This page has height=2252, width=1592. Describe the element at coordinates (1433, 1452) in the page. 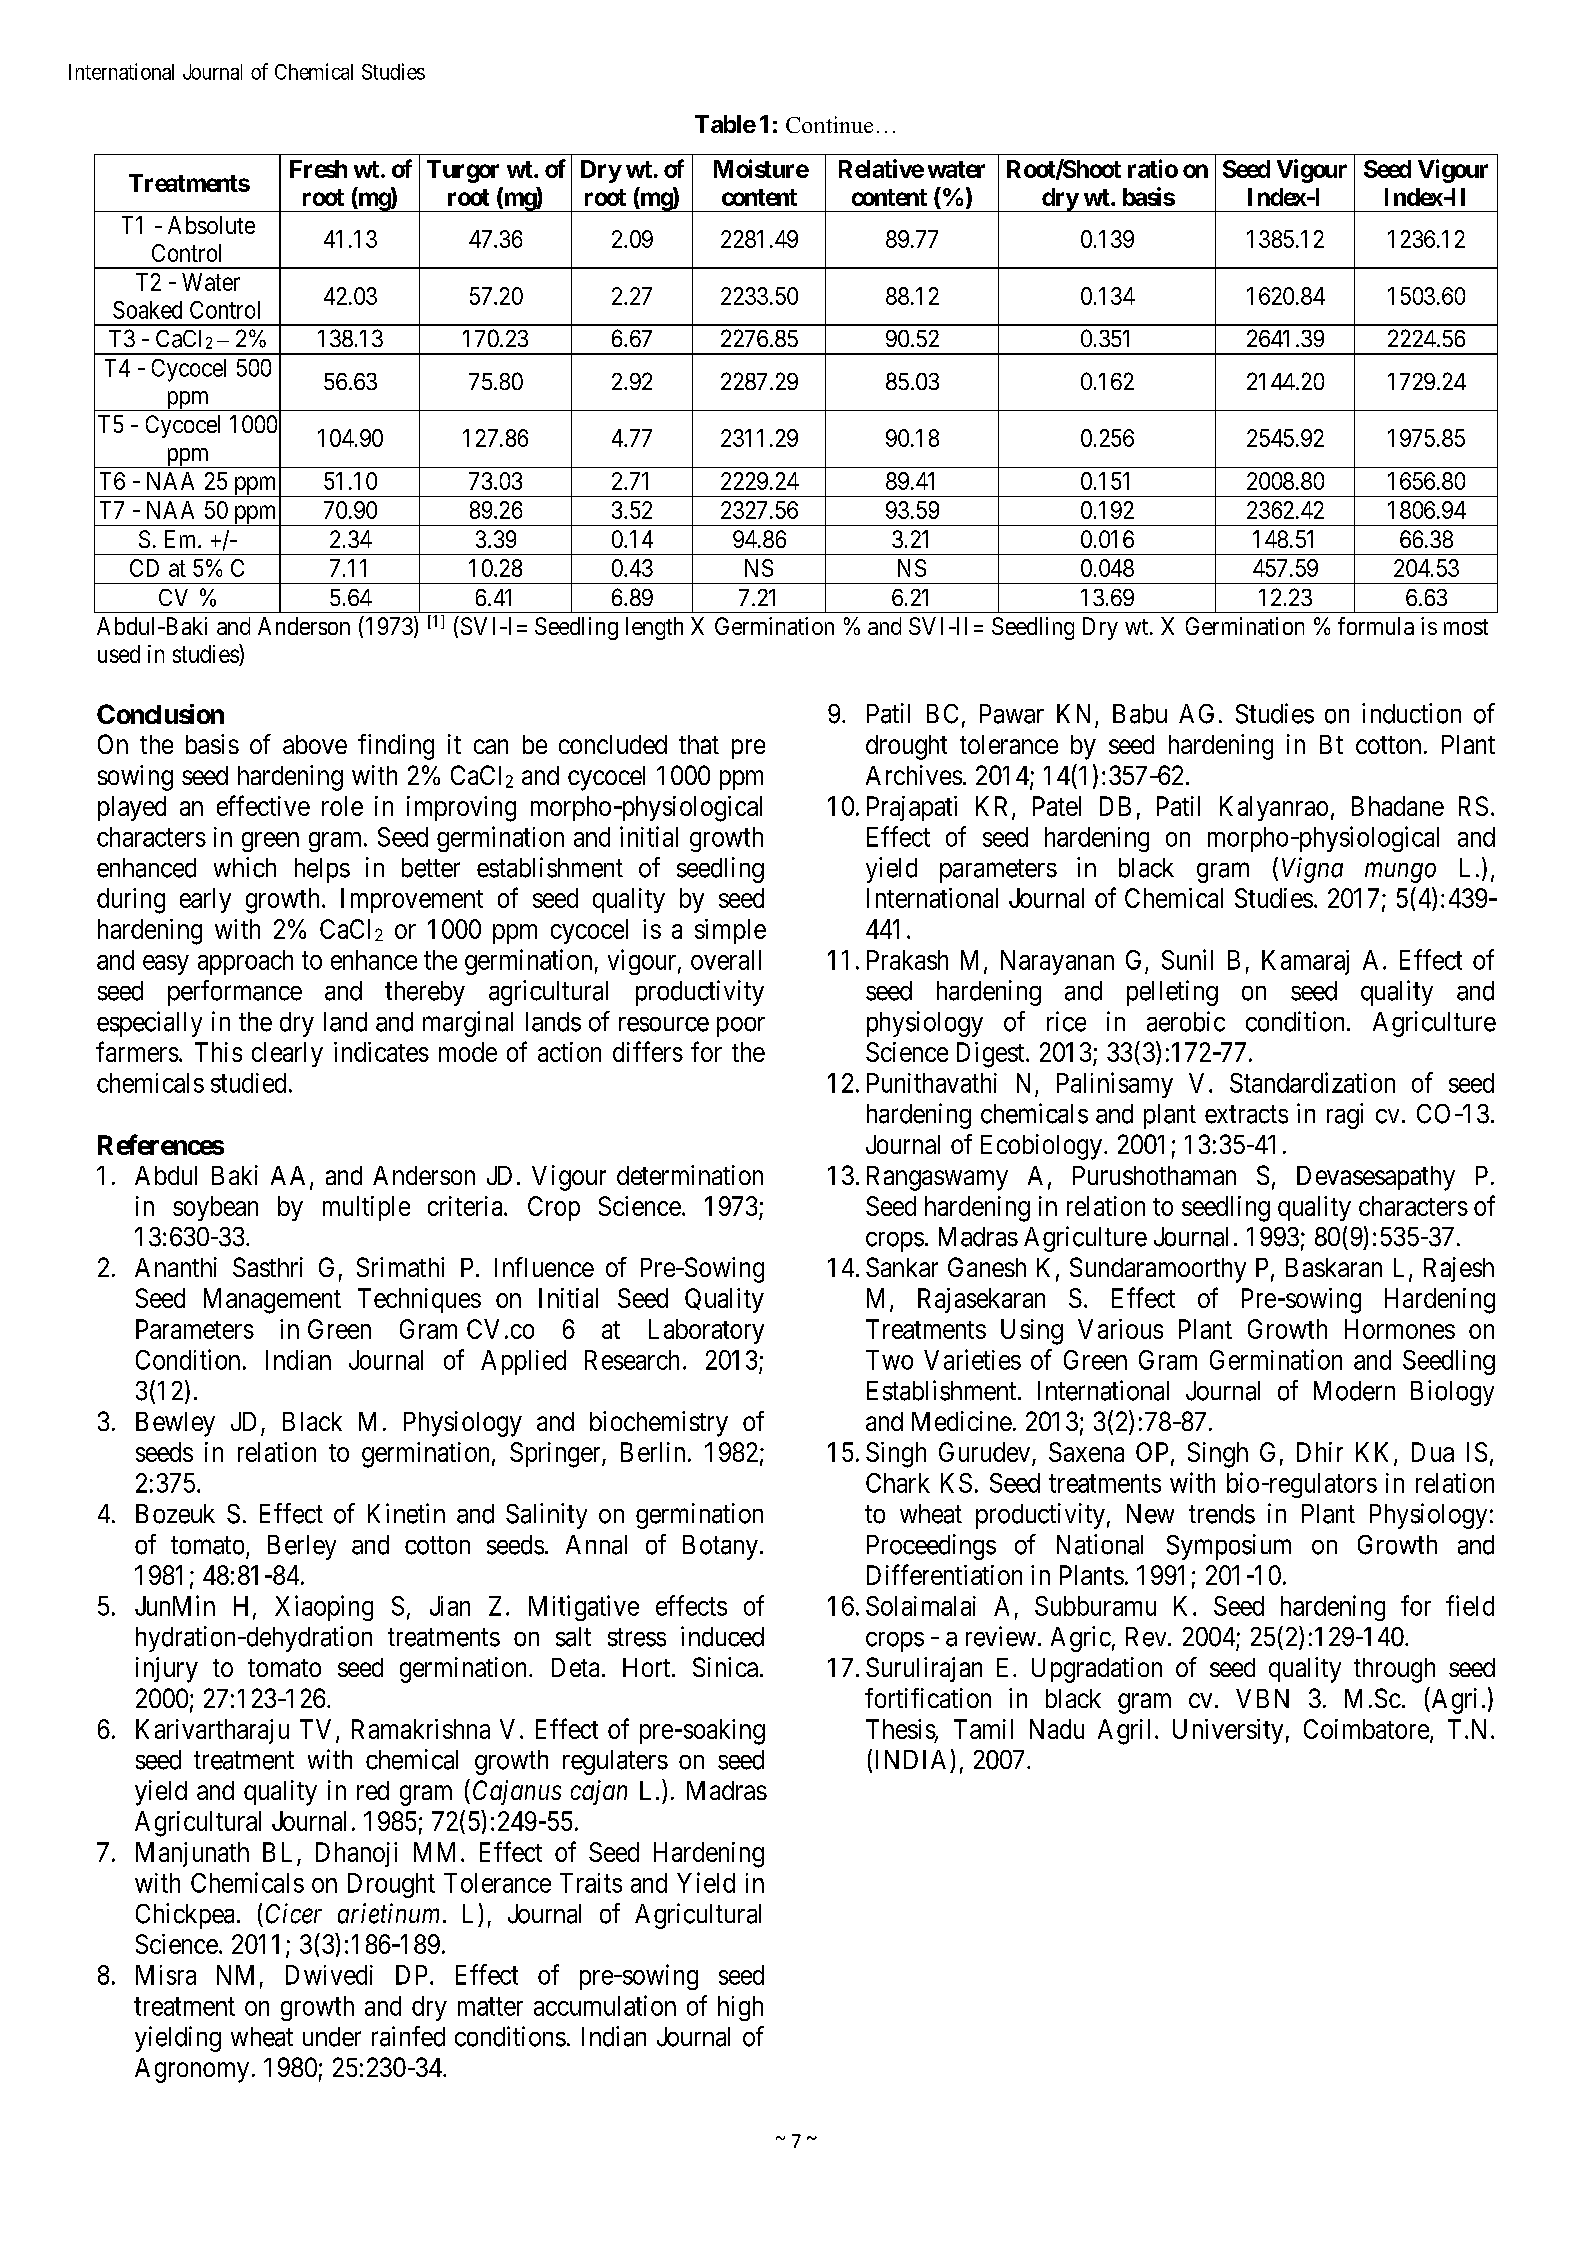

I see `Dua` at that location.
